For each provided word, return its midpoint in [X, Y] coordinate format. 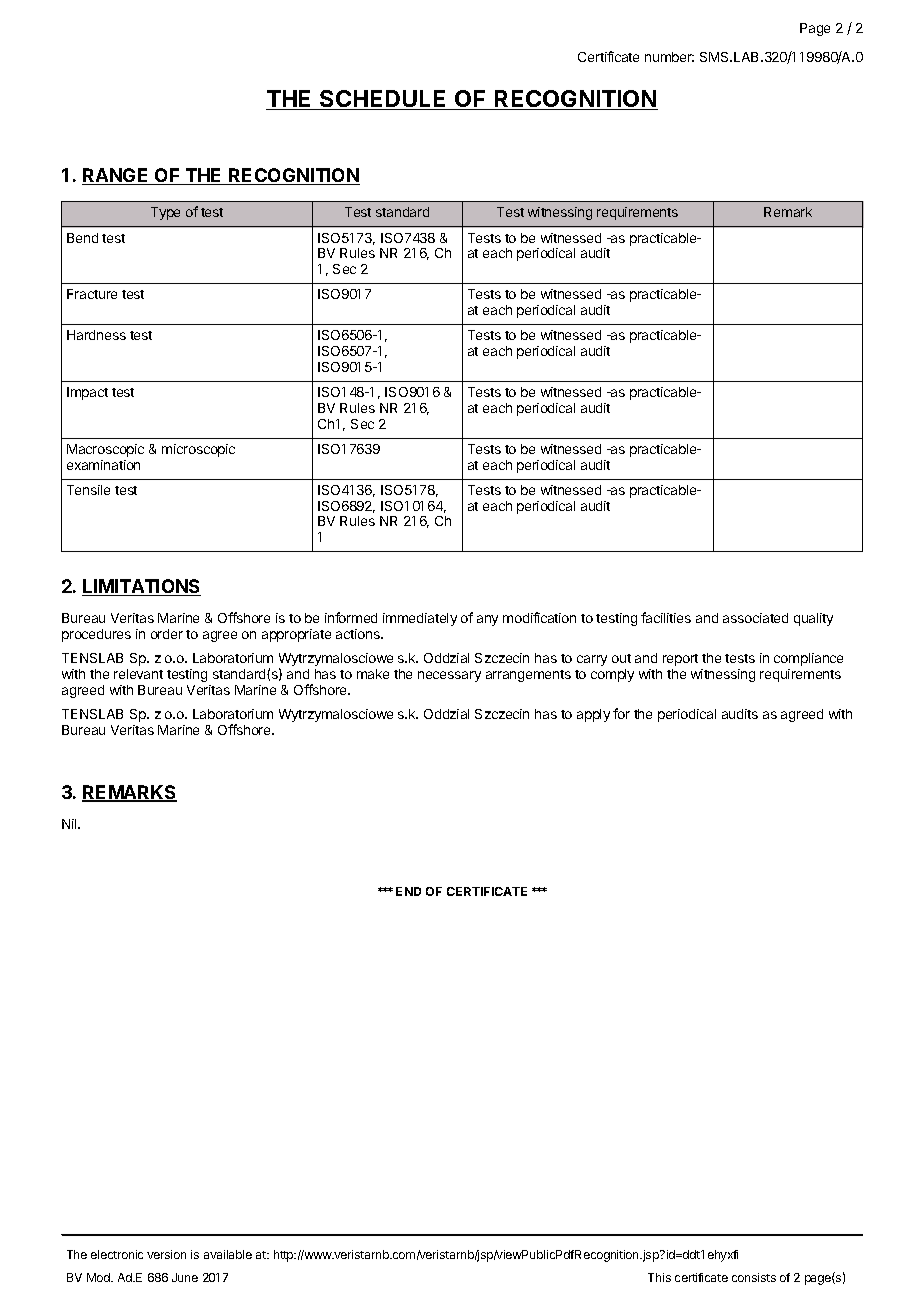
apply [593, 715]
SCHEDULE [383, 100]
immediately [420, 619]
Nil [70, 824]
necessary [449, 676]
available [228, 1254]
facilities [666, 617]
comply [612, 675]
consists [754, 1277]
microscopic [198, 450]
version [166, 1254]
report [680, 660]
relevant [138, 674]
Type [165, 213]
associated [755, 618]
